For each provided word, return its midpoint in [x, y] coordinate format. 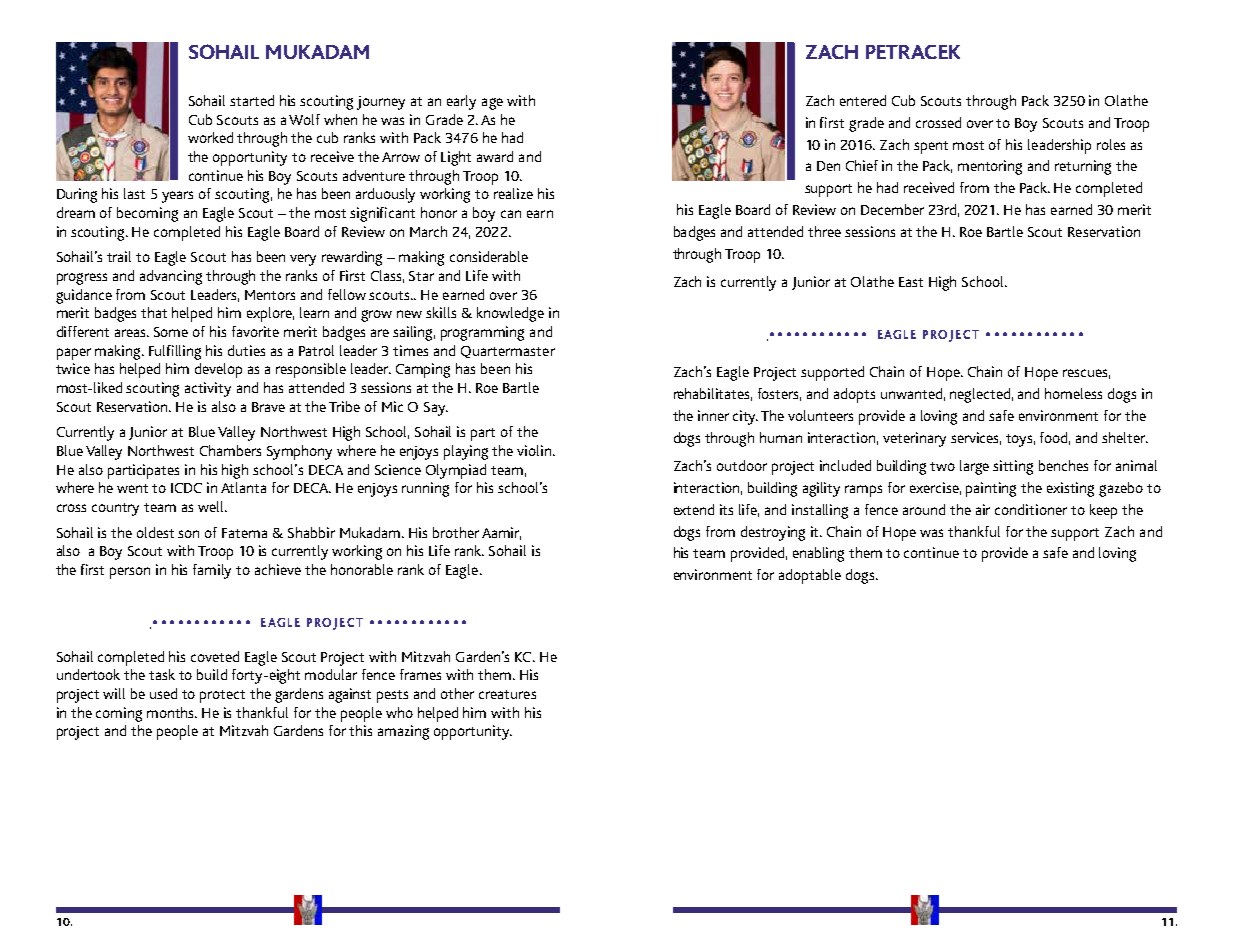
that [154, 312]
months [172, 712]
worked [210, 137]
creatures [507, 694]
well [212, 506]
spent [931, 147]
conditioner [1031, 509]
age [492, 104]
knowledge [510, 314]
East [911, 282]
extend [694, 509]
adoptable [810, 576]
